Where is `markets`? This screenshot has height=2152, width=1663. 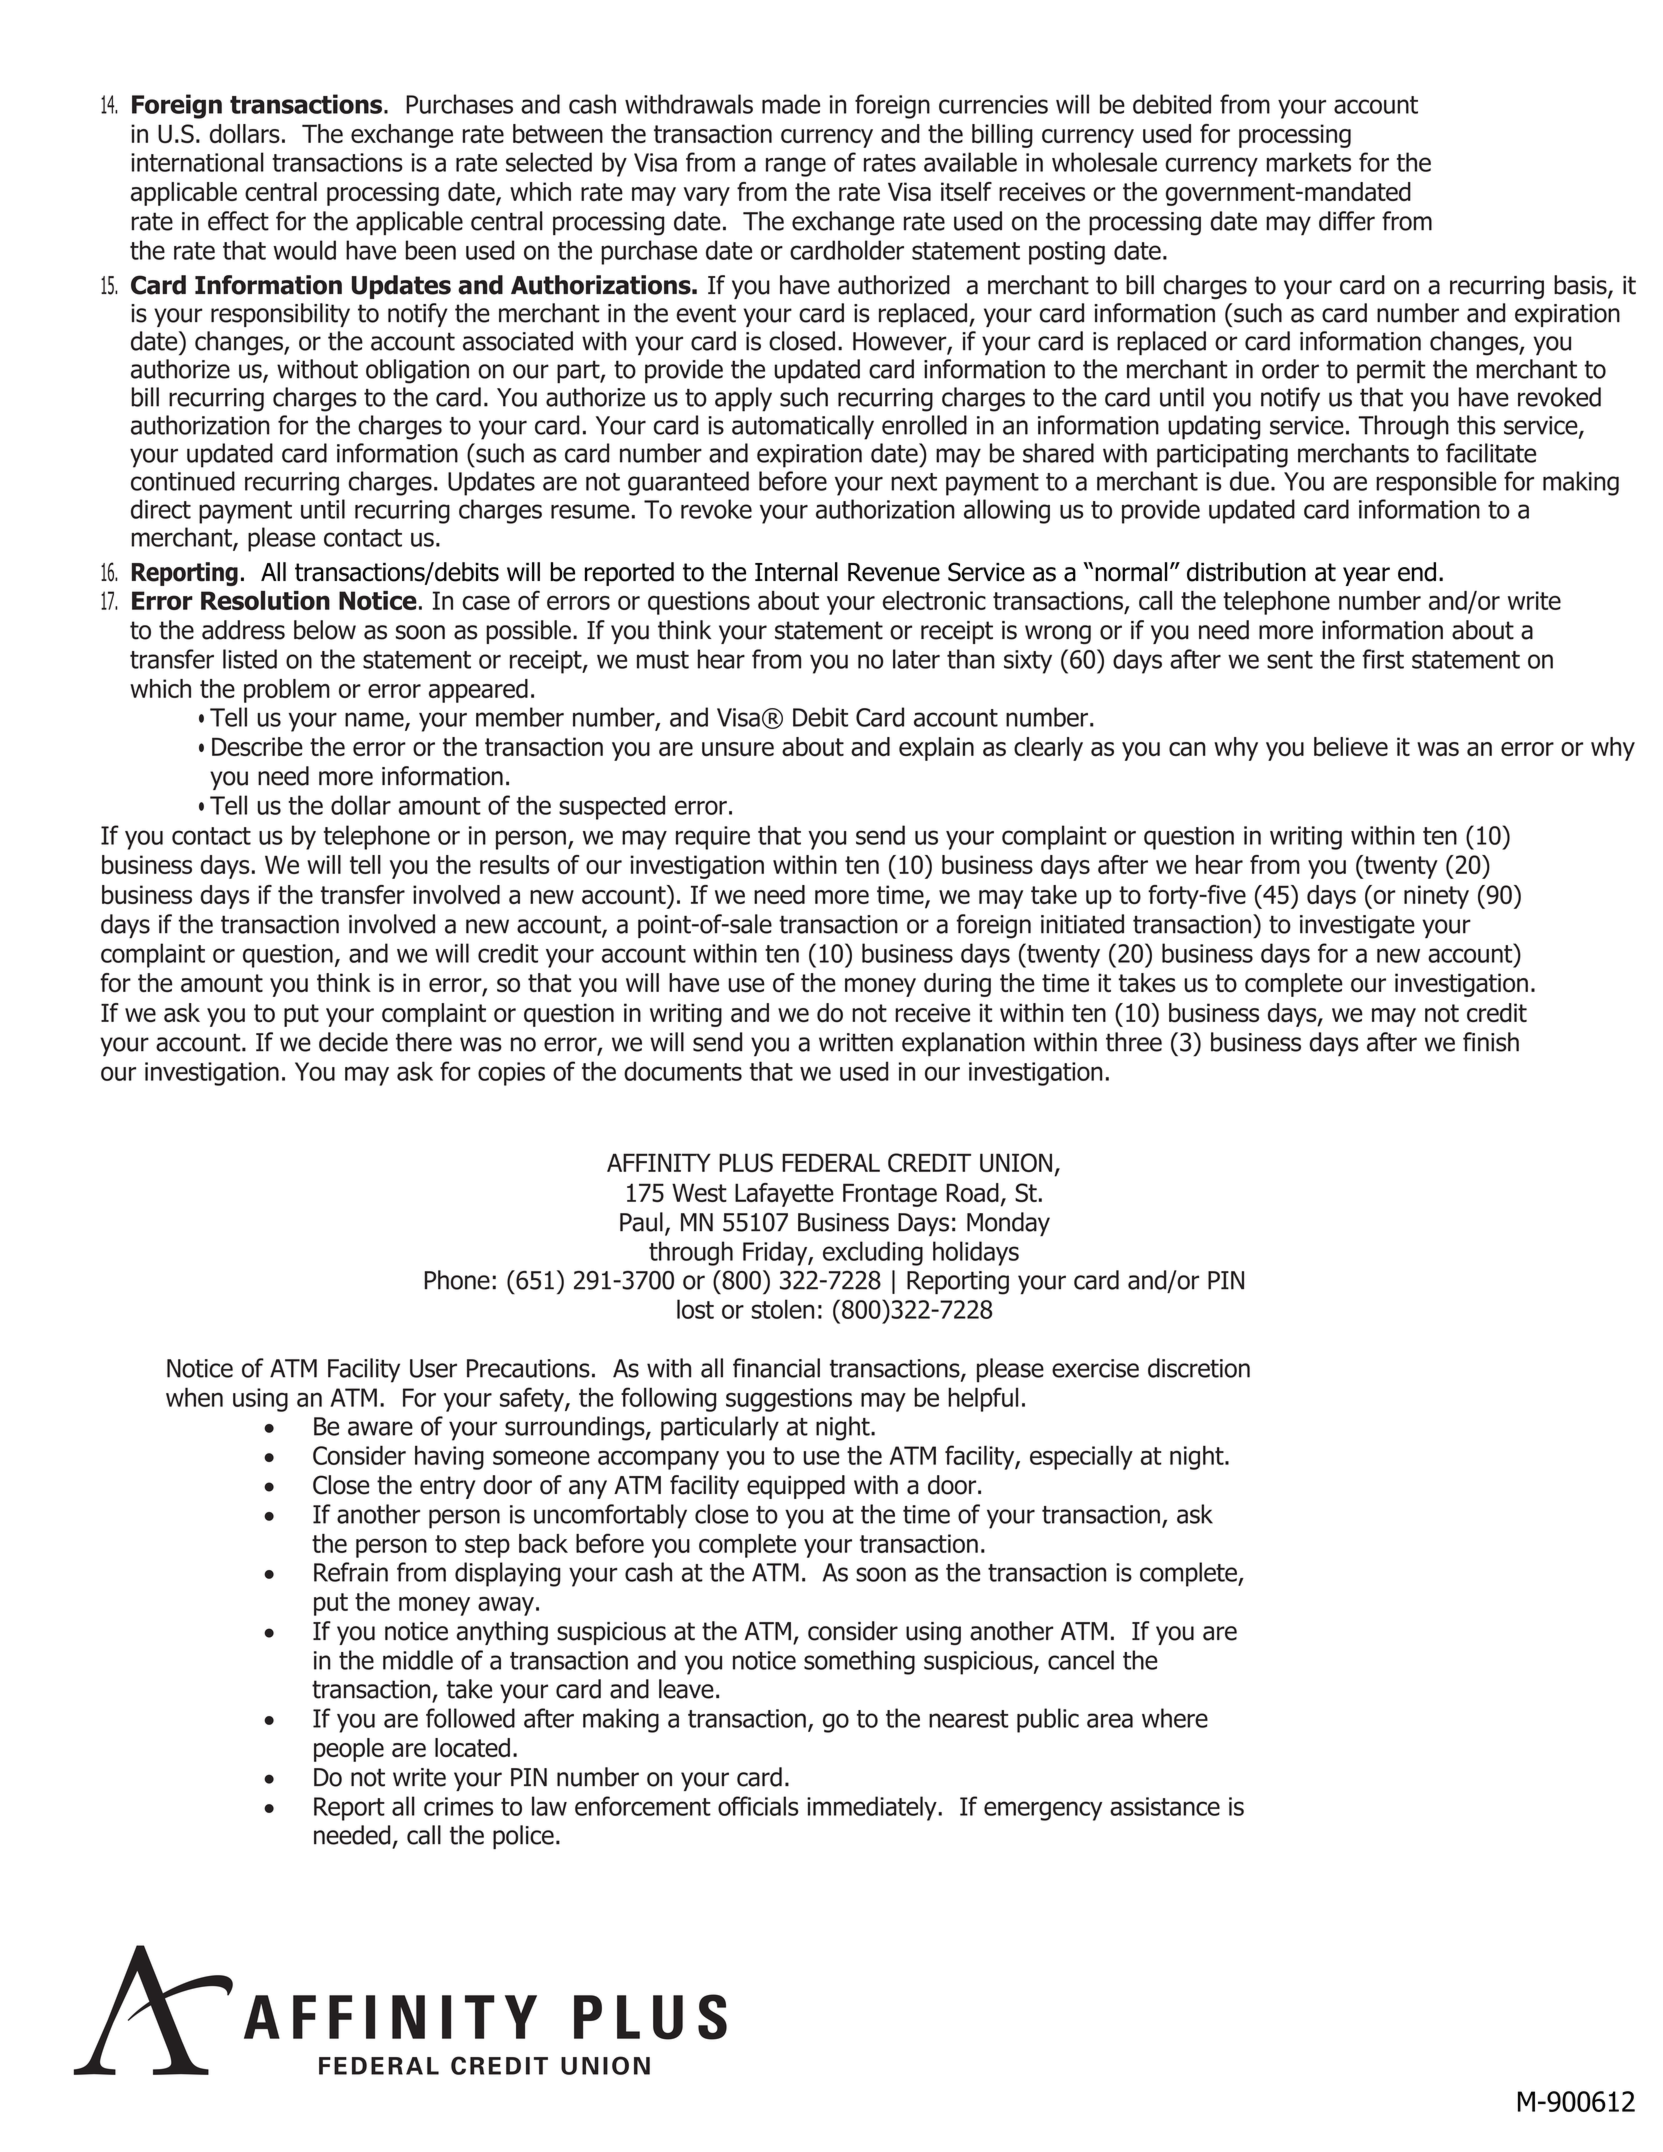 markets is located at coordinates (1309, 162).
